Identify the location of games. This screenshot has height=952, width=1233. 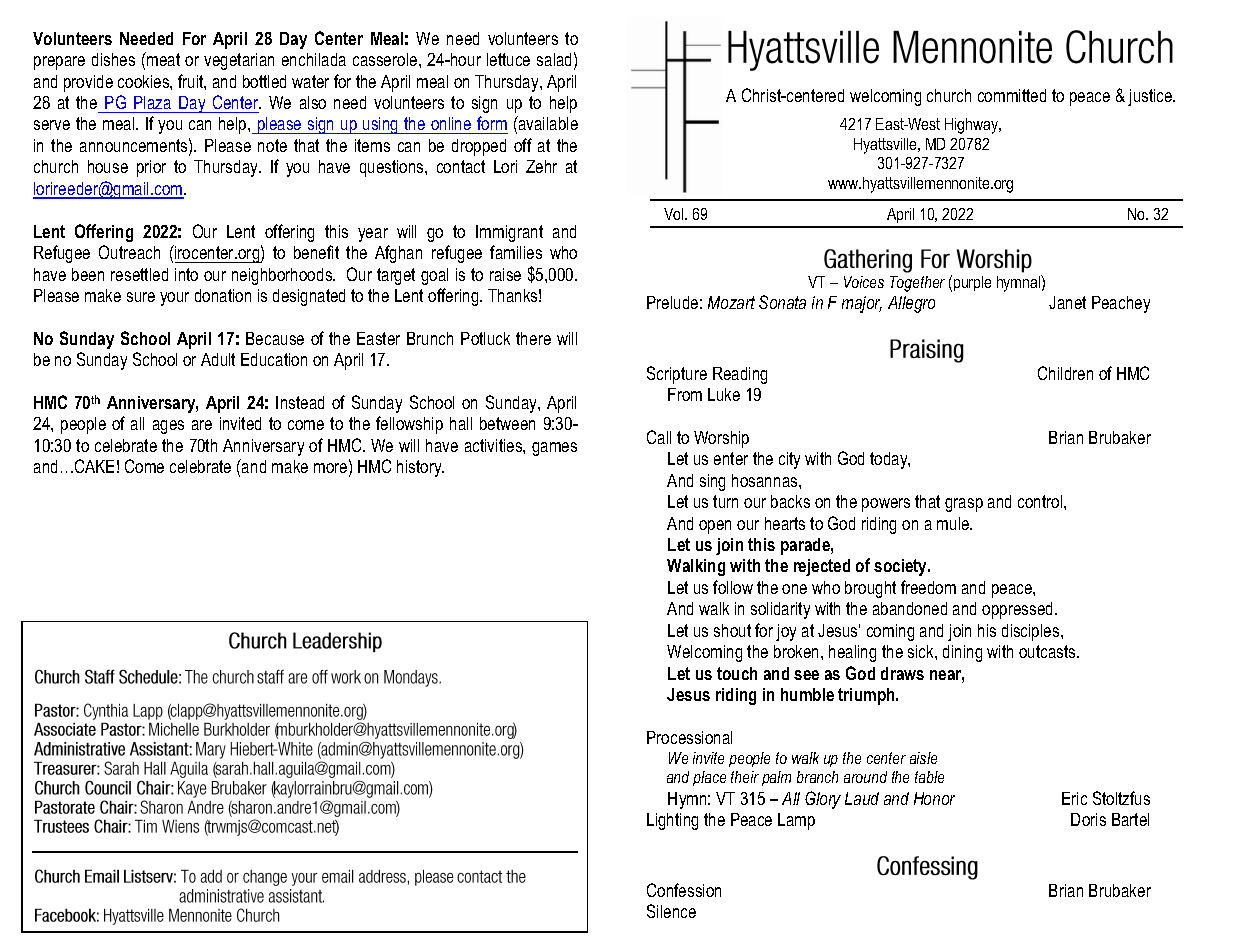
(554, 449).
